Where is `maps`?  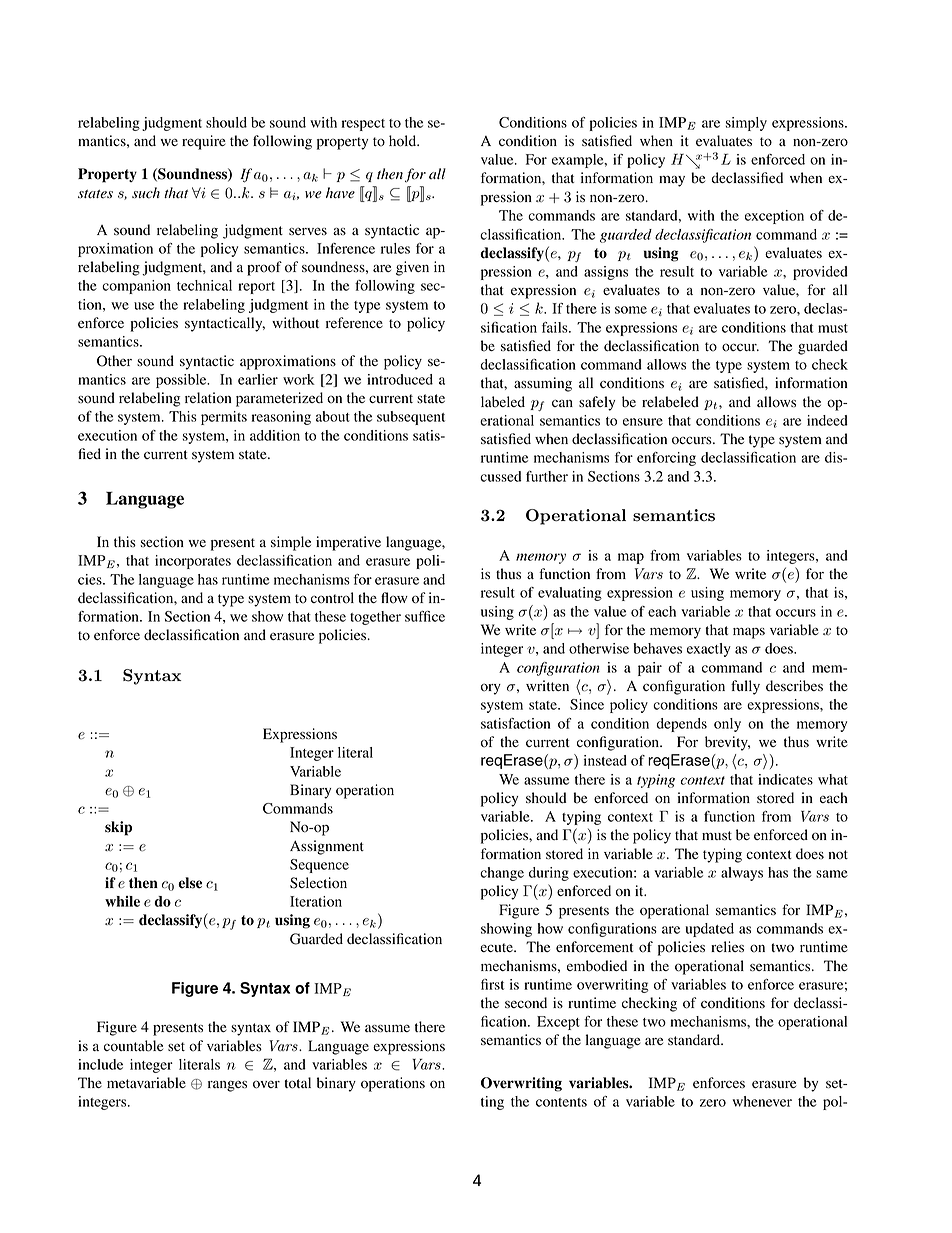 maps is located at coordinates (749, 633).
